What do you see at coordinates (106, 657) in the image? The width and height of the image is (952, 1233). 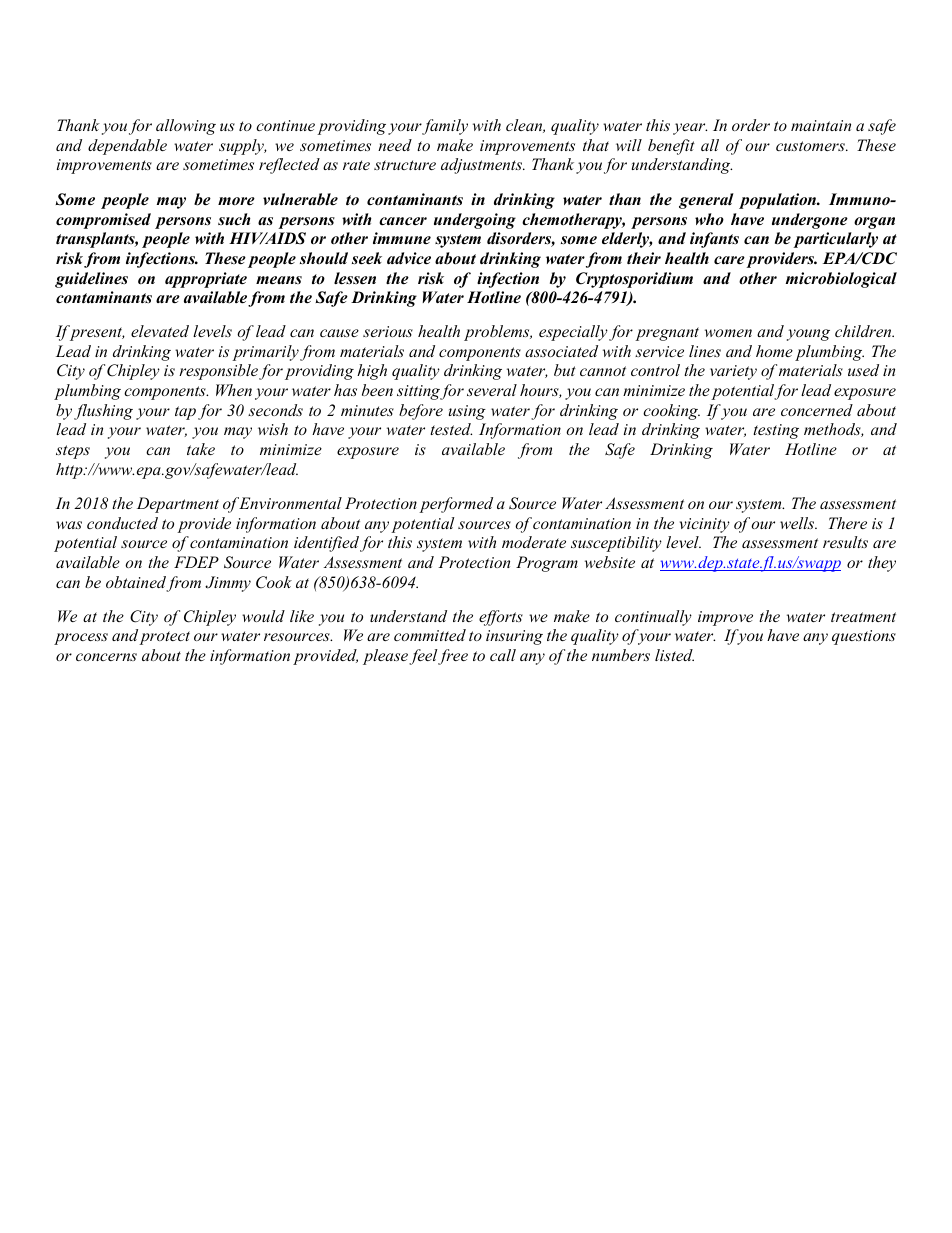 I see `concerns` at bounding box center [106, 657].
